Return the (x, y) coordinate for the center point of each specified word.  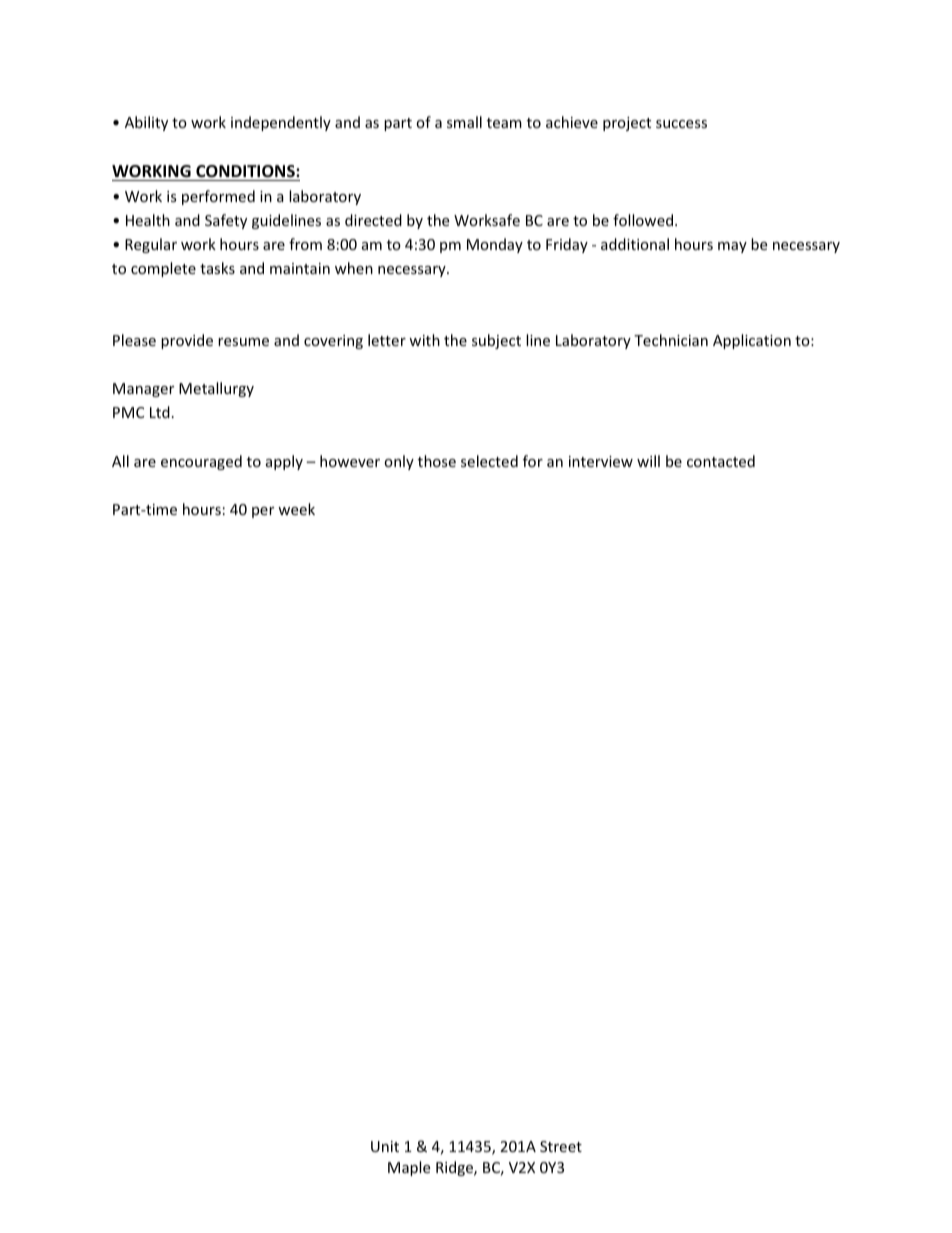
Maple (409, 1168)
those (437, 461)
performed (218, 197)
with (424, 340)
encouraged (201, 462)
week (296, 509)
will (648, 461)
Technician (671, 340)
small (464, 122)
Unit (385, 1146)
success (681, 124)
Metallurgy (216, 389)
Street (561, 1146)
